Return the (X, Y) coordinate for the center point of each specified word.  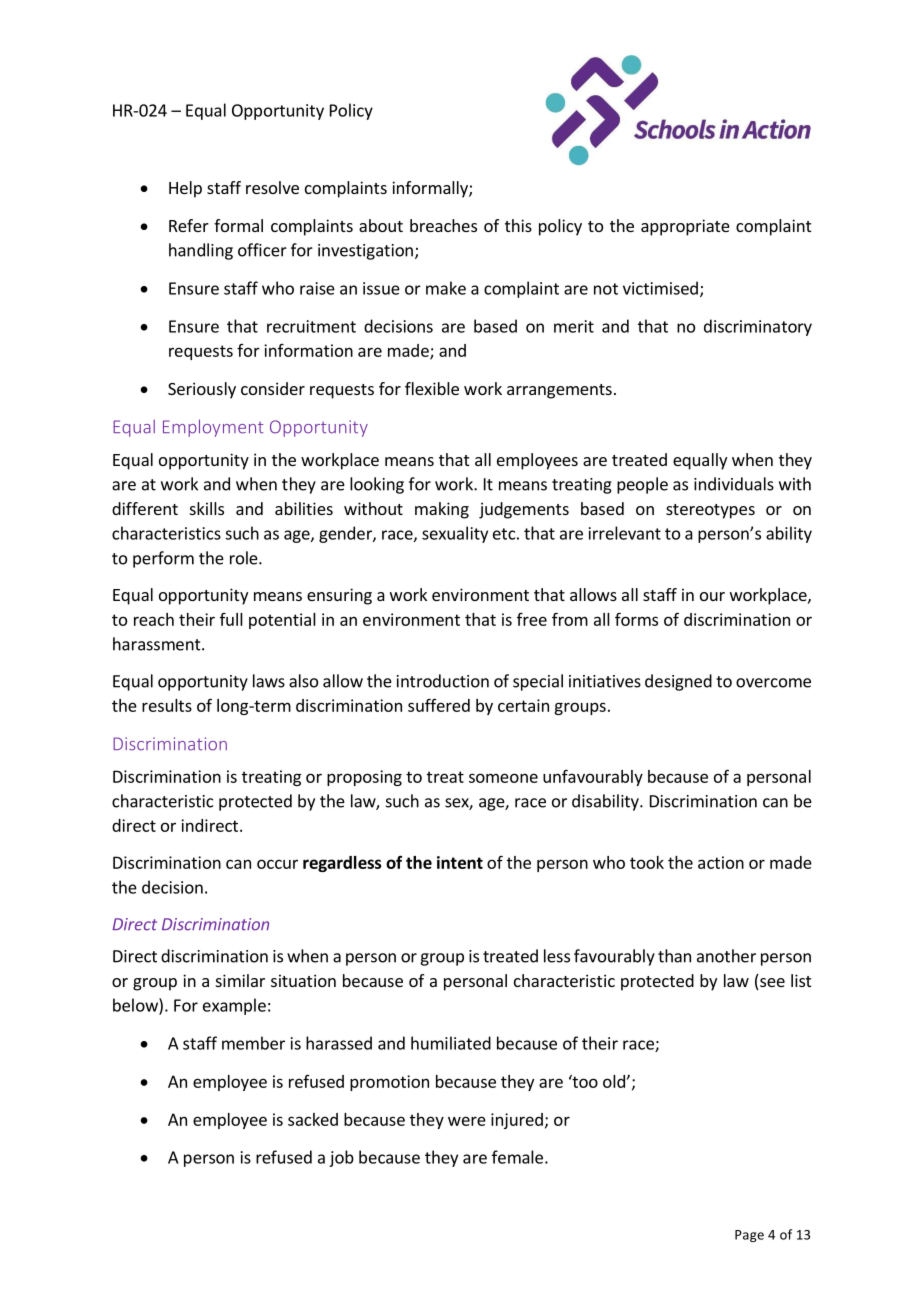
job (341, 1158)
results (167, 705)
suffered (439, 705)
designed (678, 682)
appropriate (685, 227)
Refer (189, 225)
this (518, 225)
